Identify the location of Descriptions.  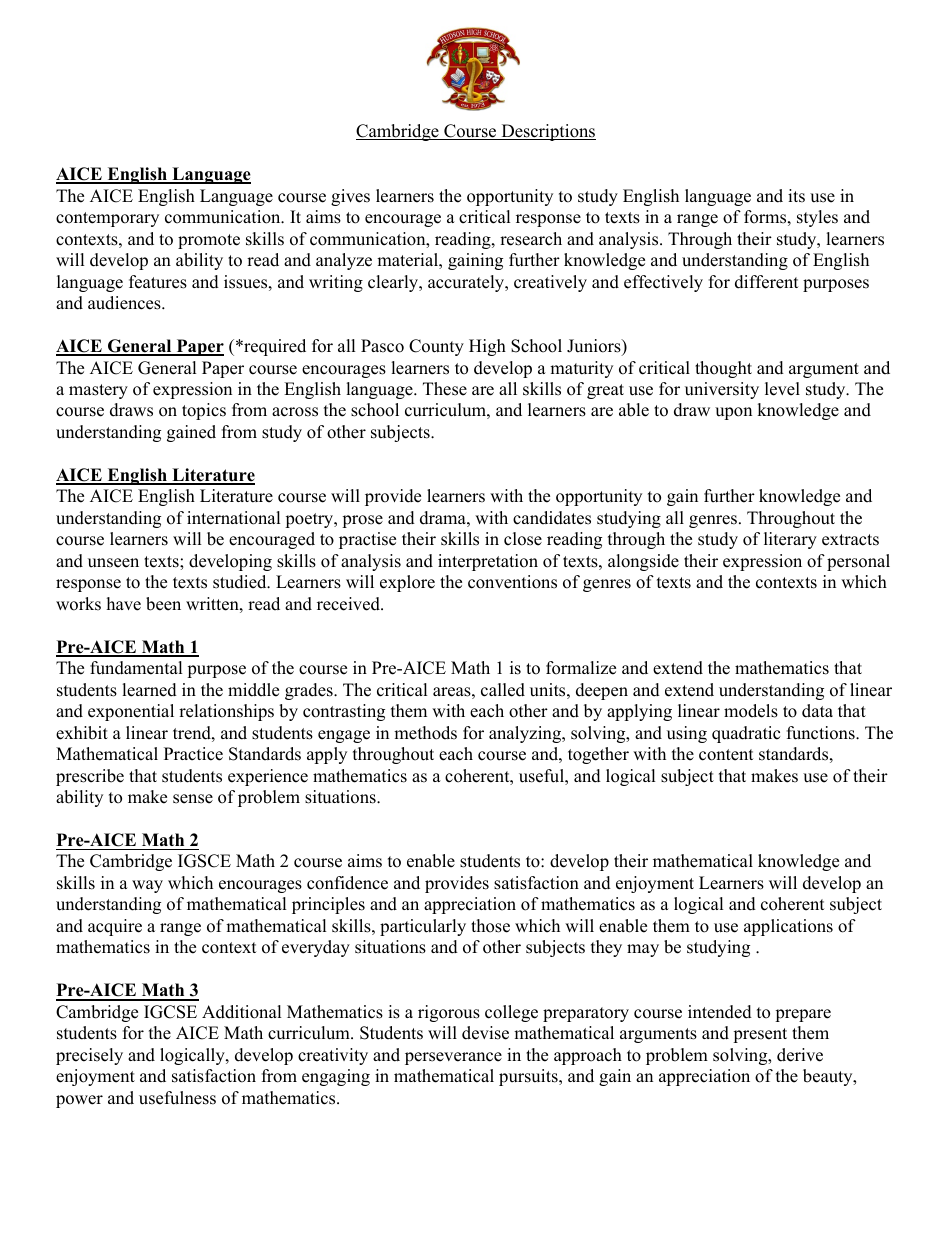
(547, 132).
